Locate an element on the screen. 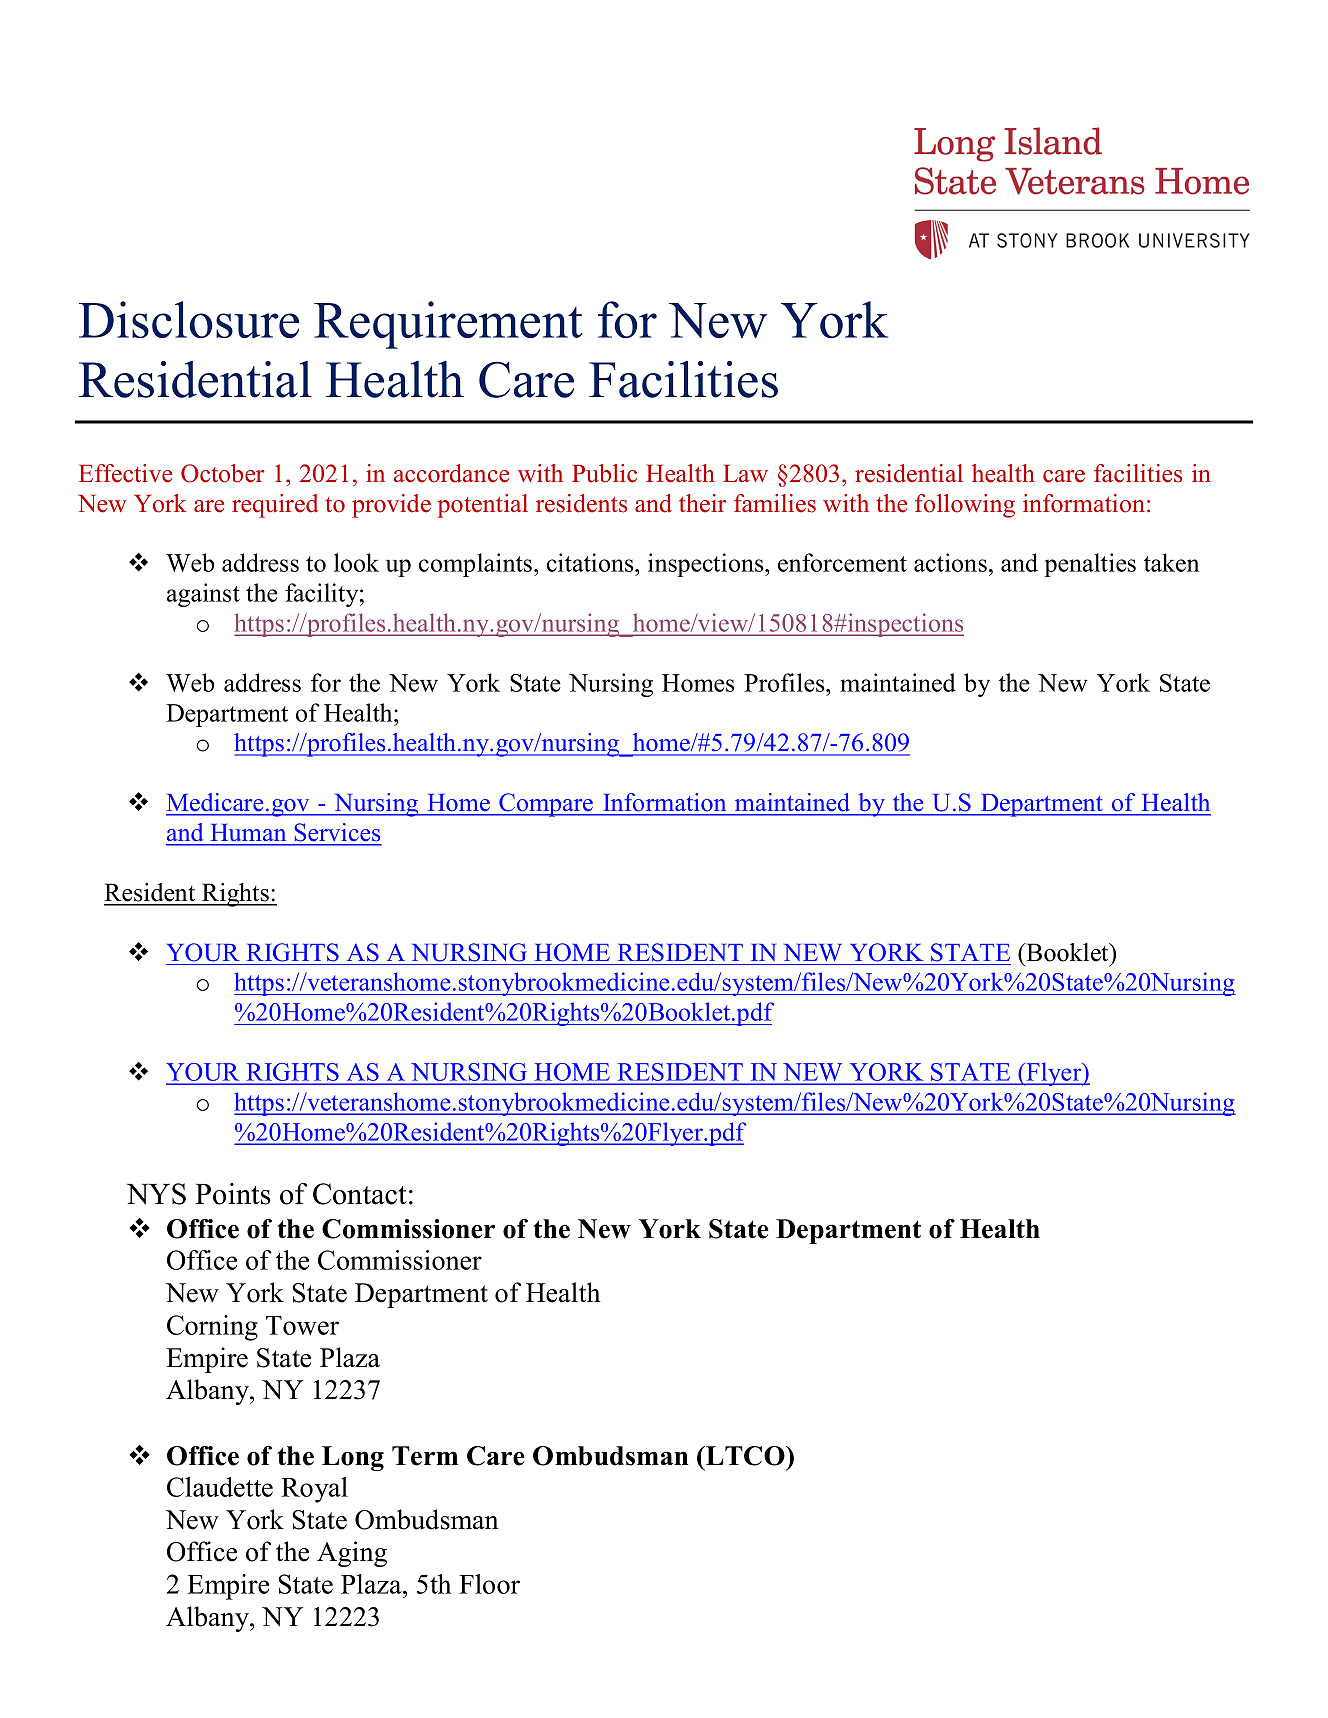 Image resolution: width=1328 pixels, height=1718 pixels. following is located at coordinates (965, 506).
